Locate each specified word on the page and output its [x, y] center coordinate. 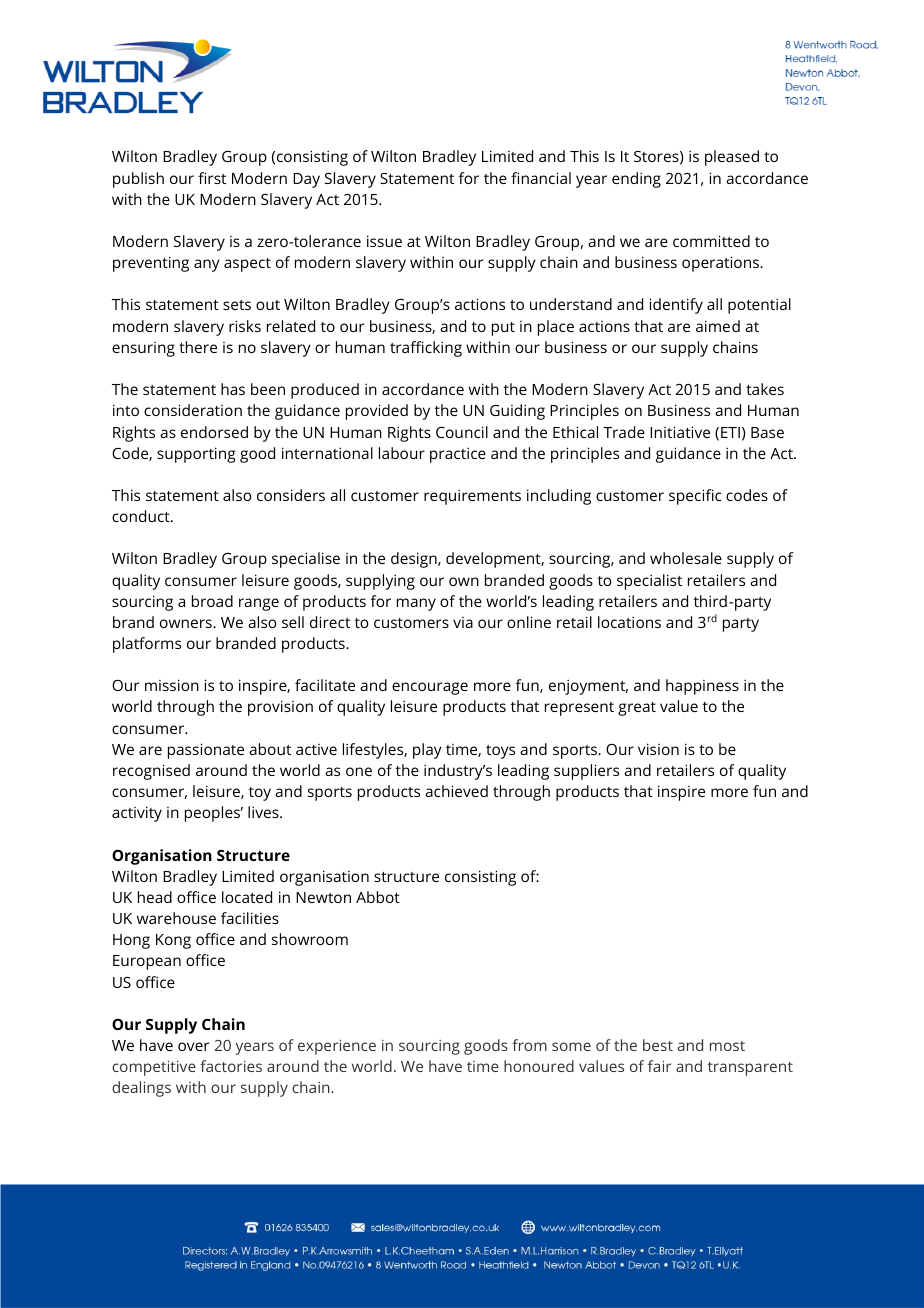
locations [629, 622]
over [193, 1046]
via [463, 622]
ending [636, 180]
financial [541, 178]
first [212, 178]
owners [187, 623]
